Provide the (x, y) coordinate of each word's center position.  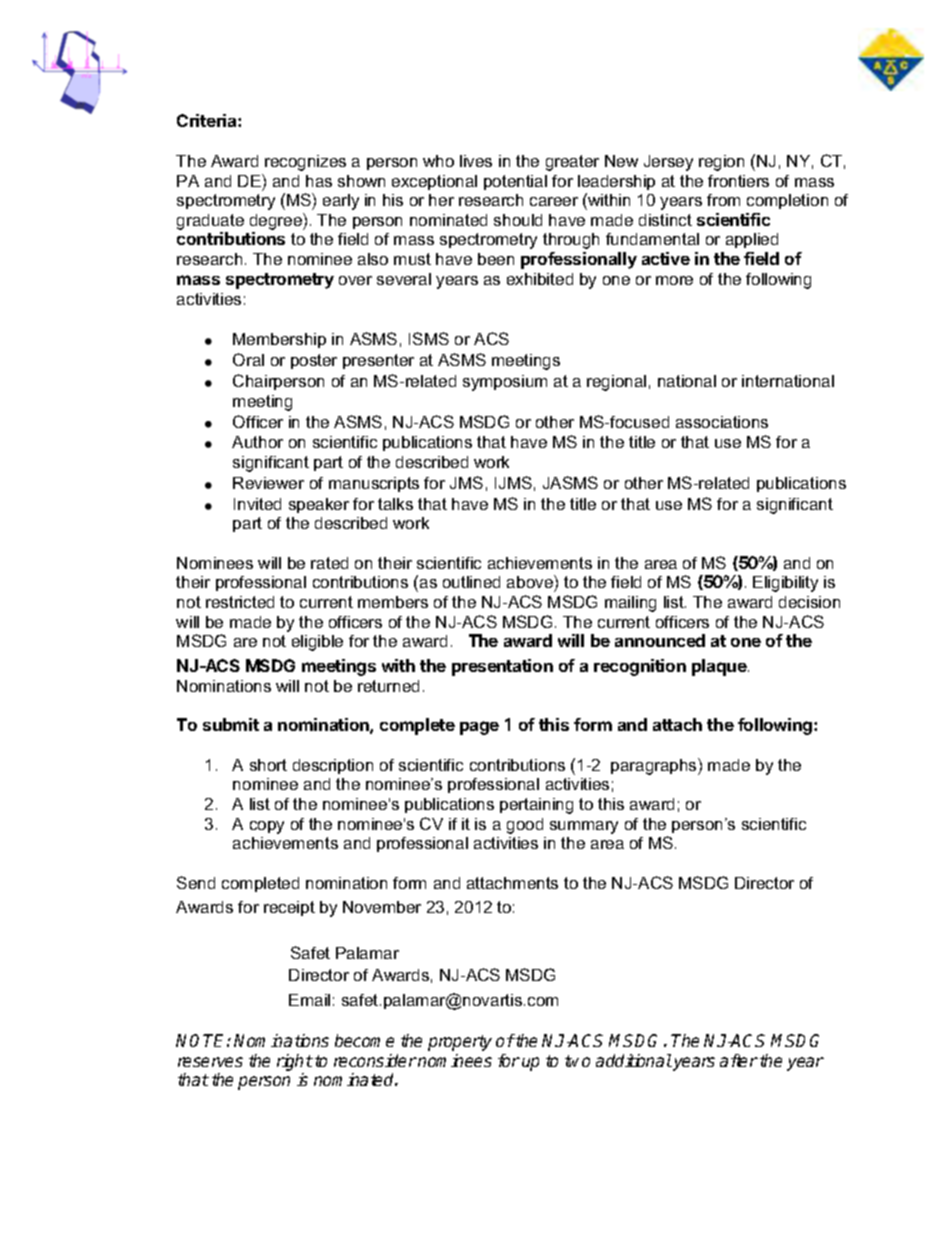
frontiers (738, 181)
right (295, 1062)
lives (476, 161)
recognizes (305, 163)
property (460, 1043)
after (739, 1060)
